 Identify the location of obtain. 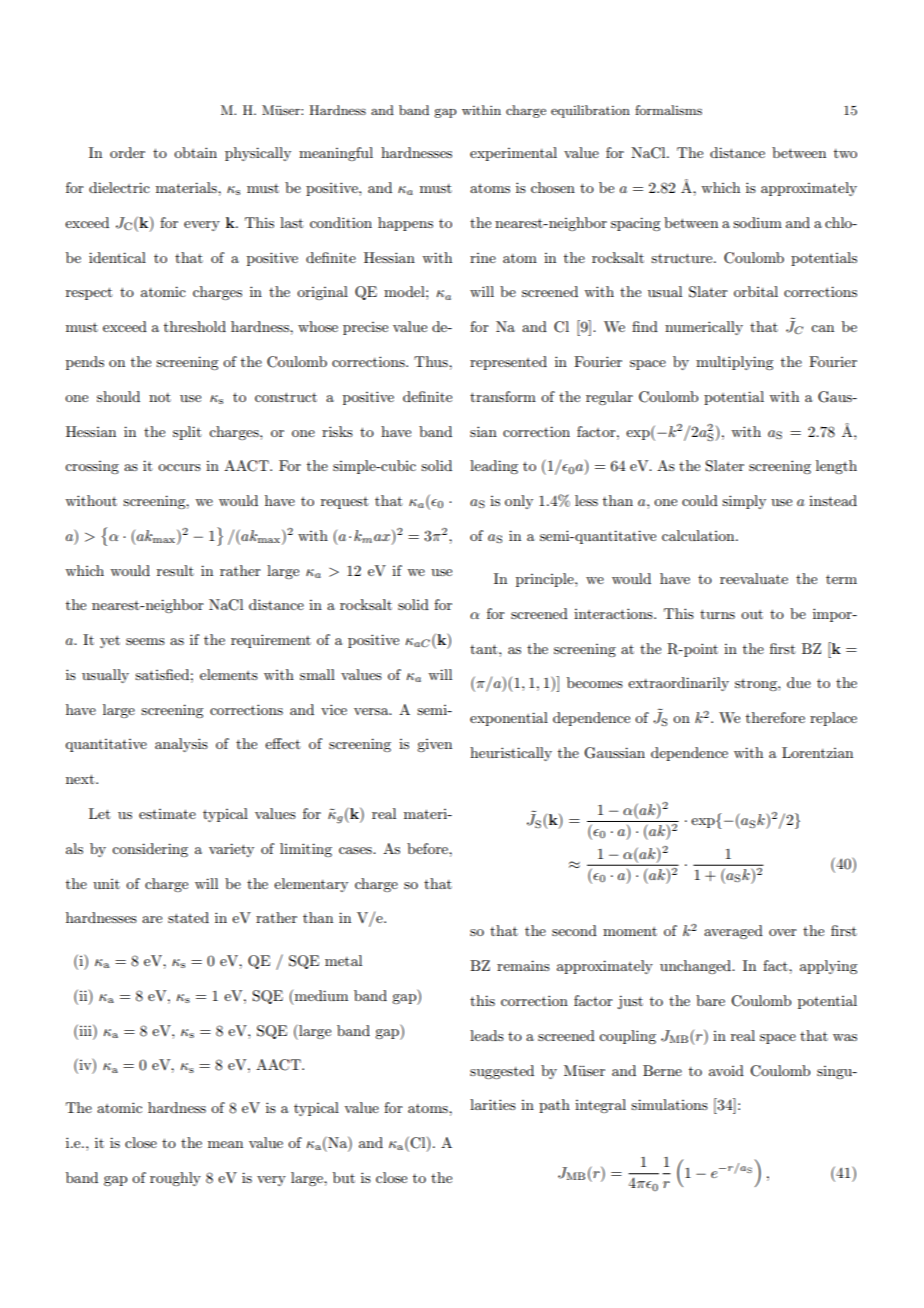
(195, 152).
